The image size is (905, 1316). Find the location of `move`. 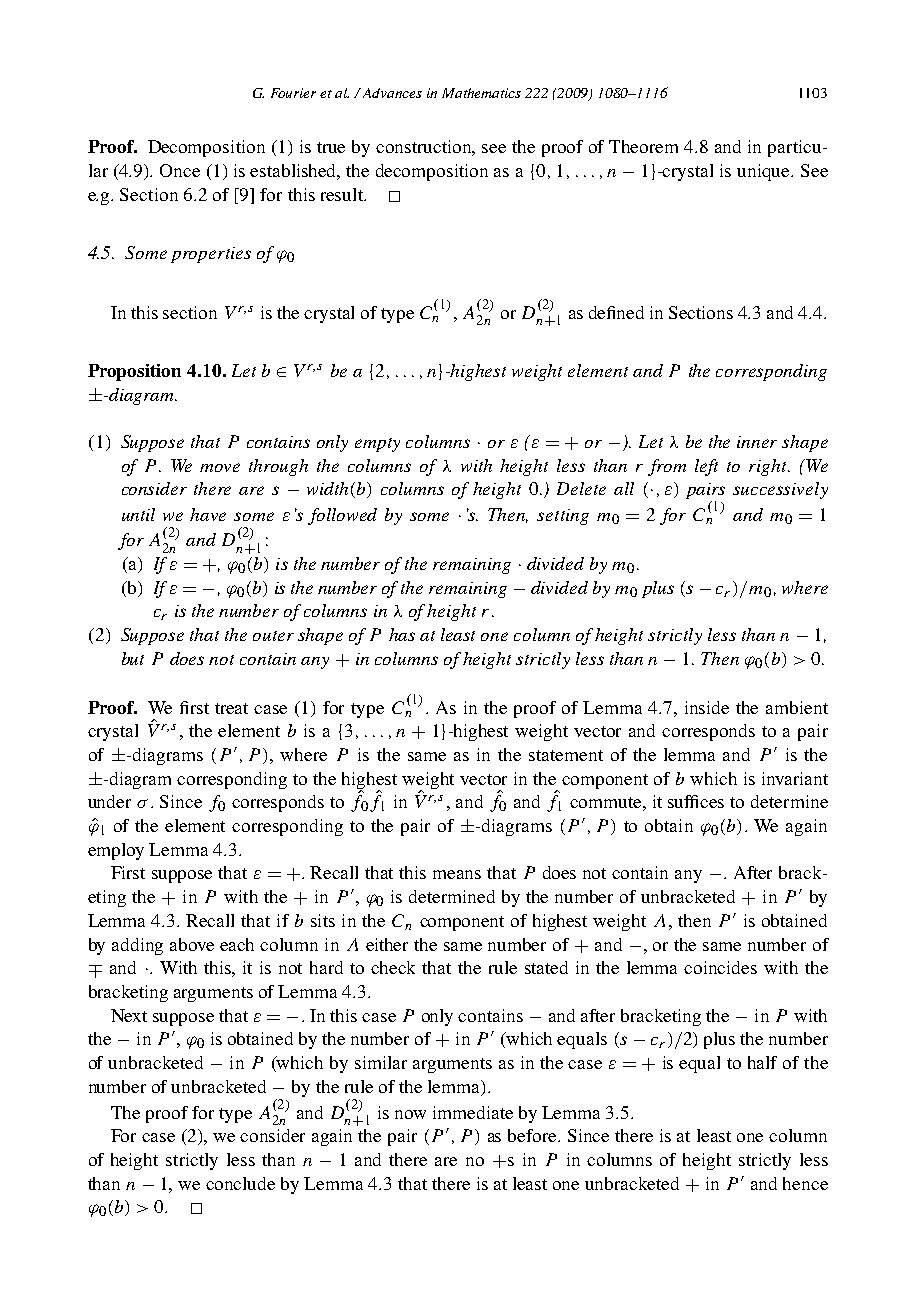

move is located at coordinates (220, 467).
